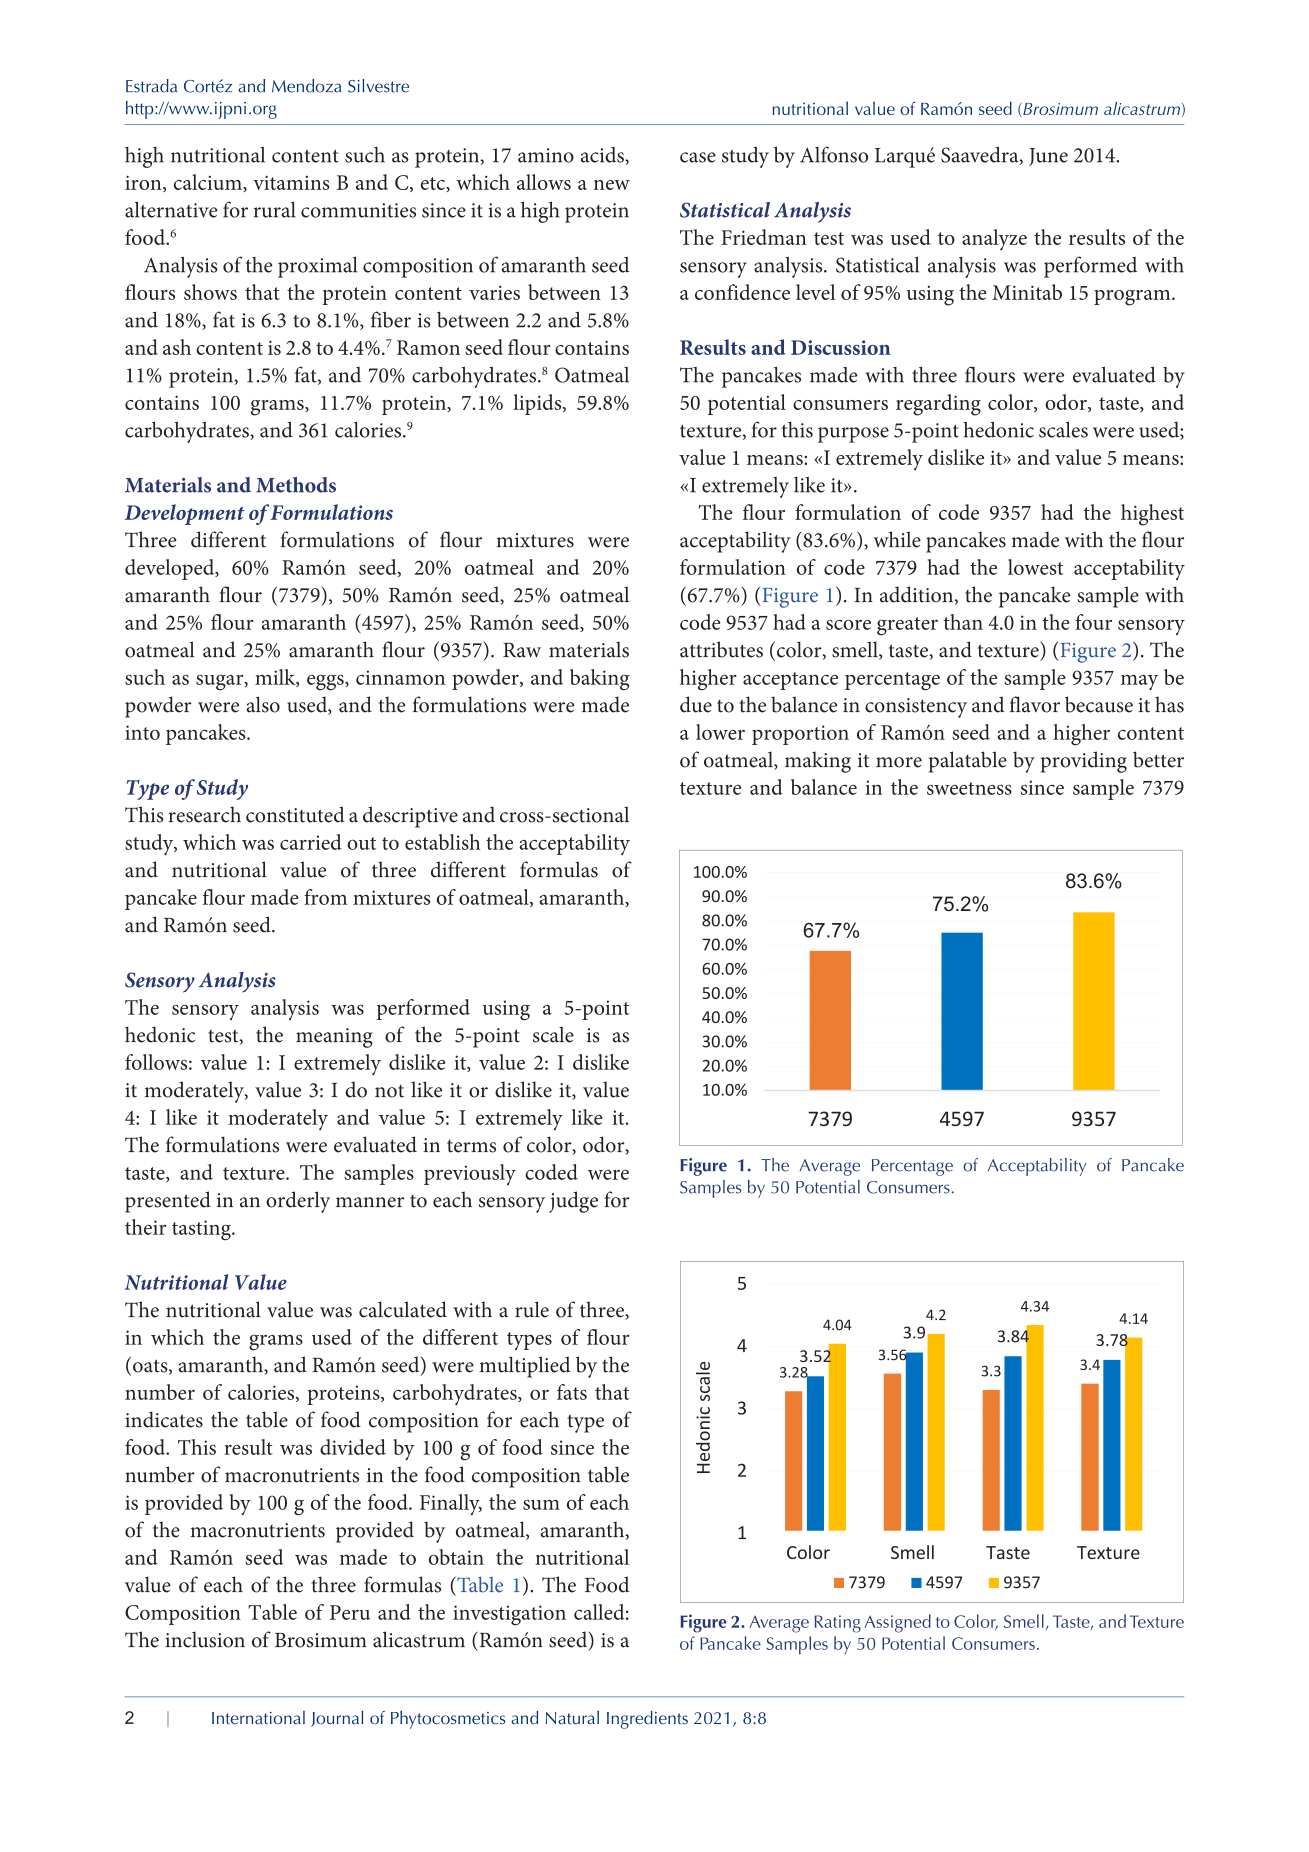 The height and width of the page is (1852, 1309). I want to click on sweetness, so click(969, 788).
